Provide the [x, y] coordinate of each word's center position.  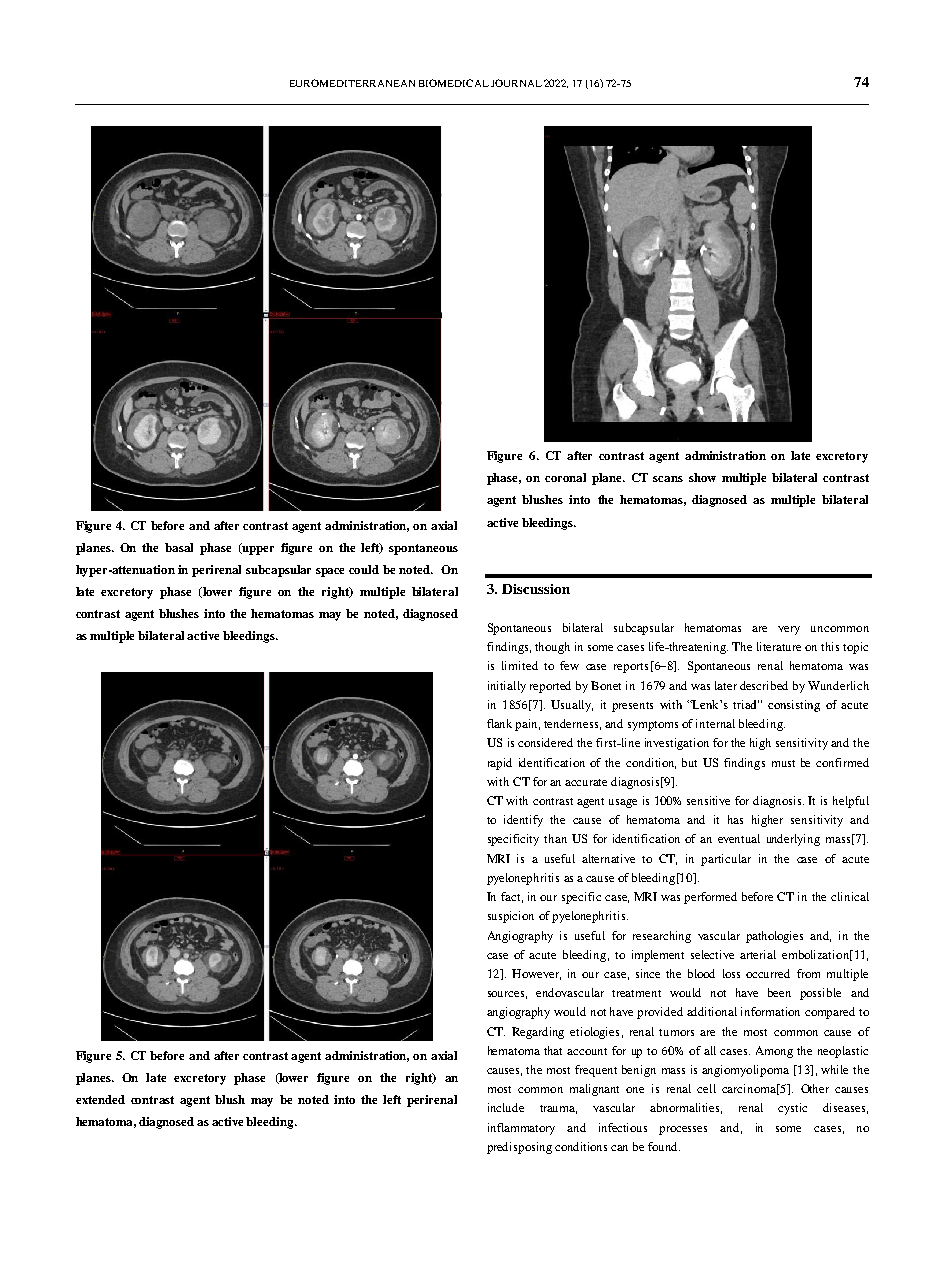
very [789, 630]
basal [179, 547]
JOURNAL [516, 83]
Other [815, 1088]
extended [100, 1099]
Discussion [536, 589]
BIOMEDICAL [454, 83]
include [506, 1107]
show [702, 477]
